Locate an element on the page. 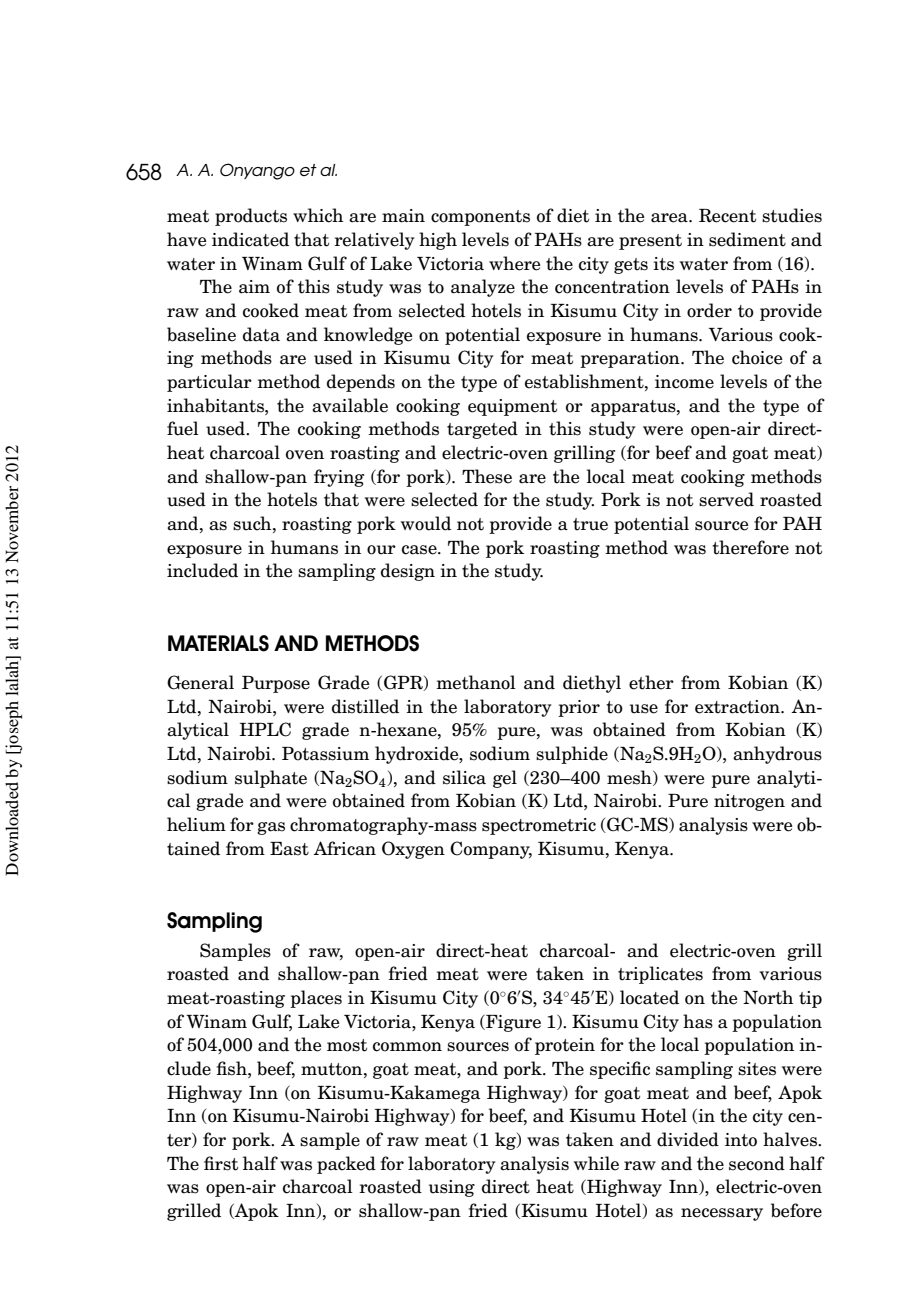 The image size is (921, 1316). indicated is located at coordinates (250, 239).
